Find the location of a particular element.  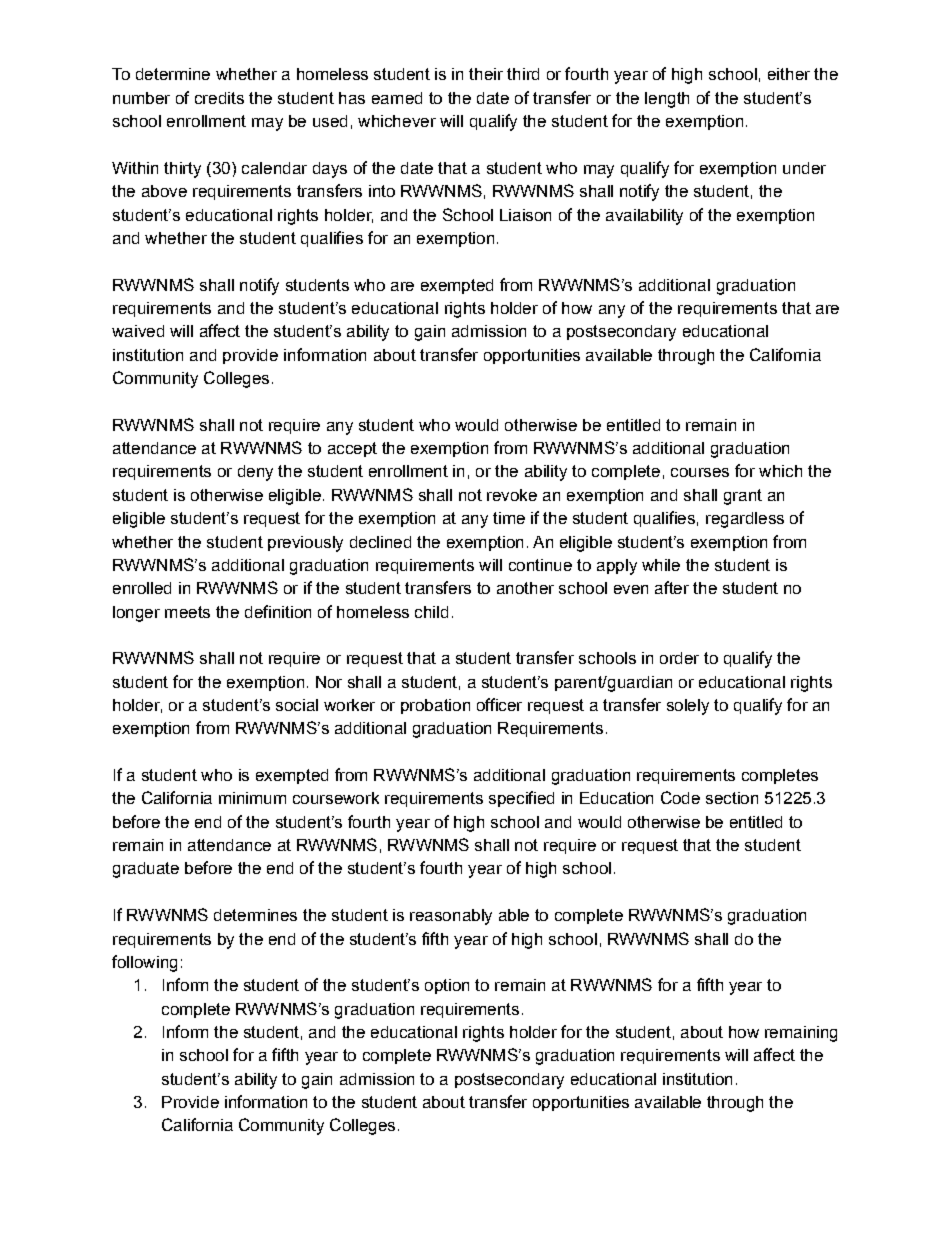

option is located at coordinates (447, 986).
